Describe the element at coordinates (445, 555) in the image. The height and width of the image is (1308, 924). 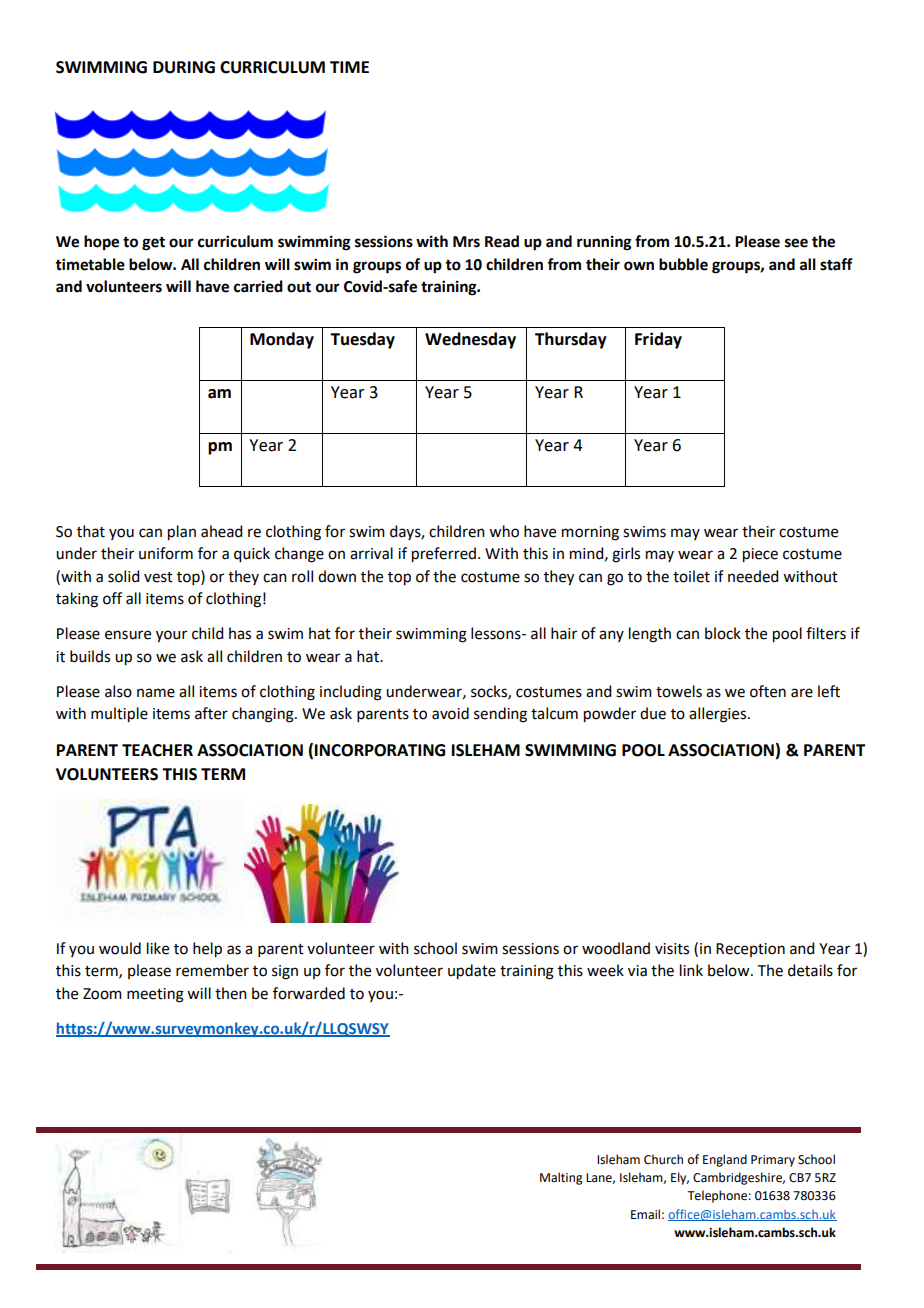
I see `preferred` at that location.
